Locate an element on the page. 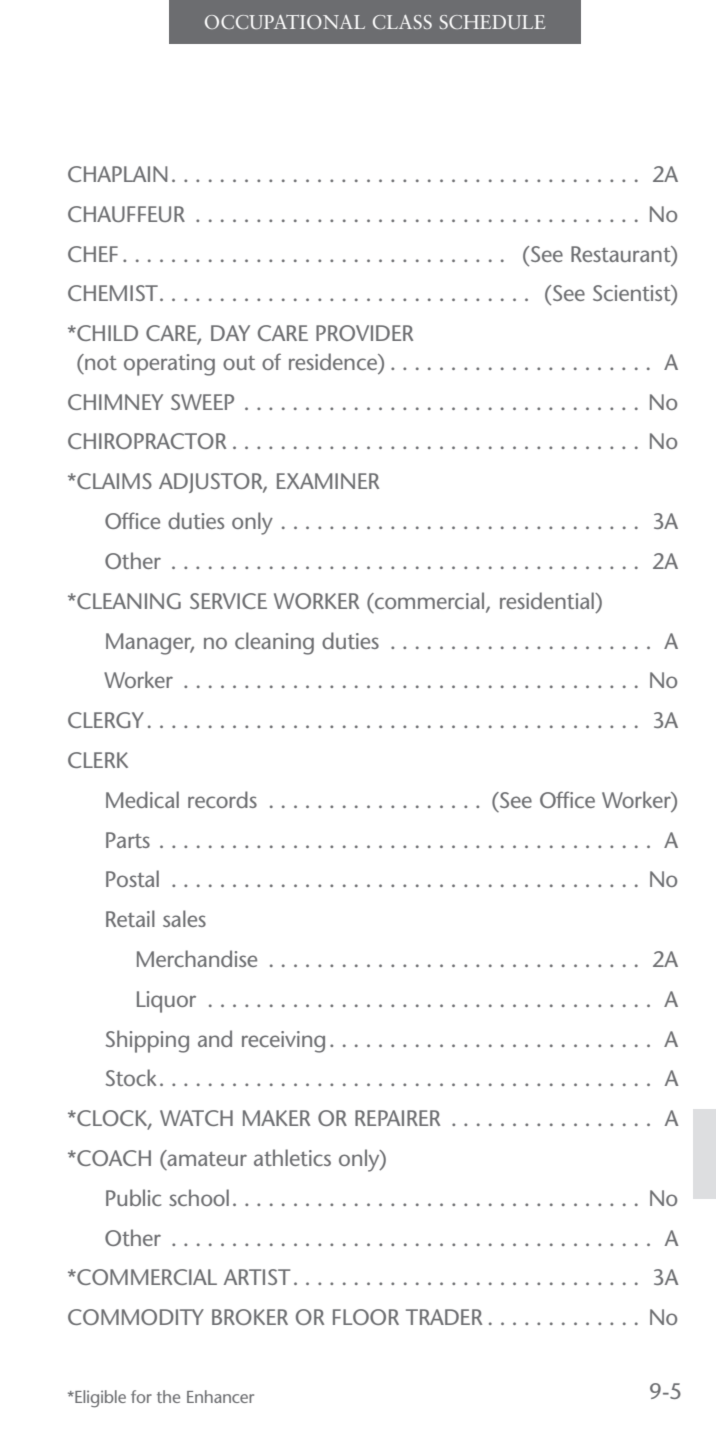 The height and width of the image is (1433, 716). residential is located at coordinates (548, 600).
